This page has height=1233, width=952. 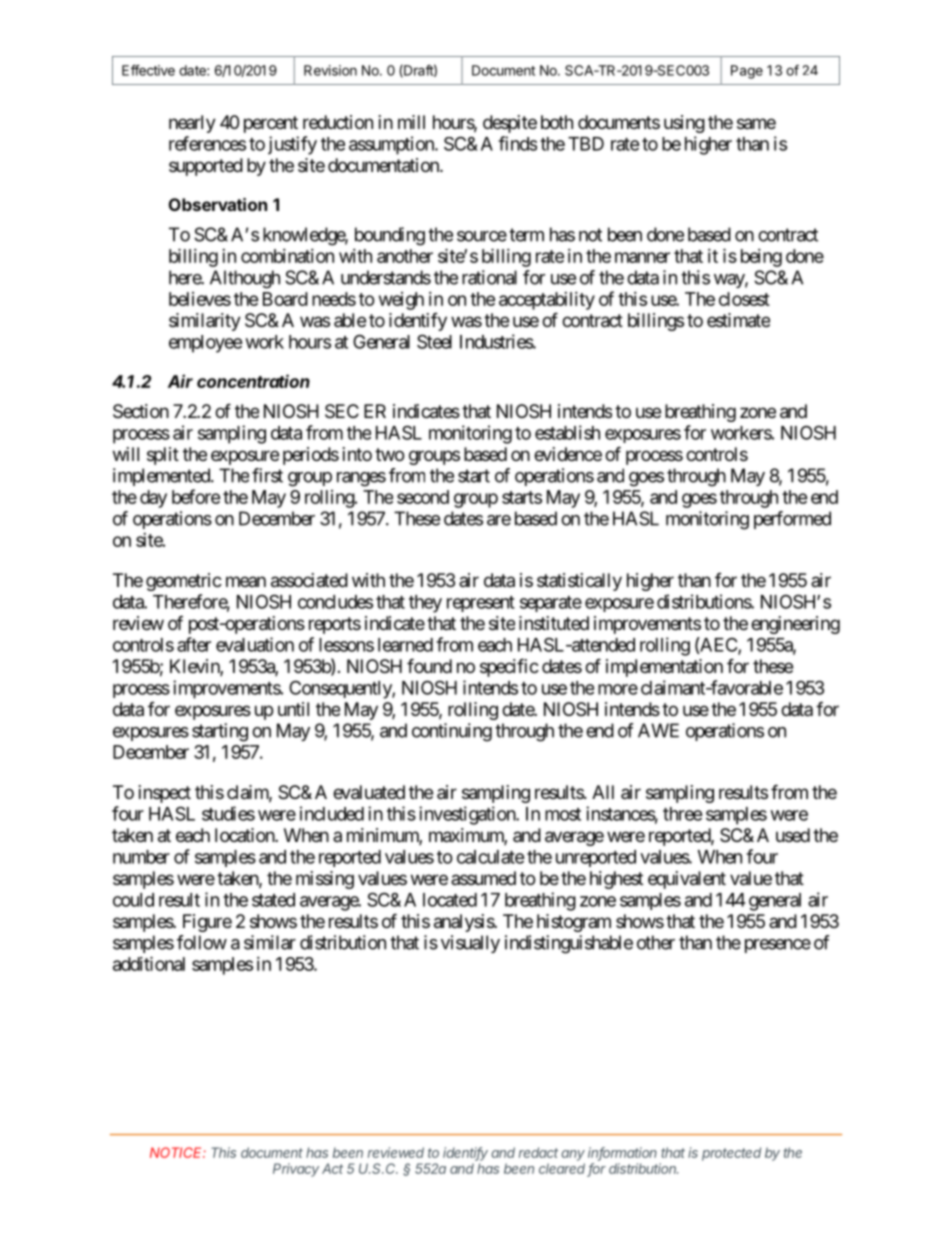 What do you see at coordinates (481, 604) in the page?
I see `represent` at bounding box center [481, 604].
